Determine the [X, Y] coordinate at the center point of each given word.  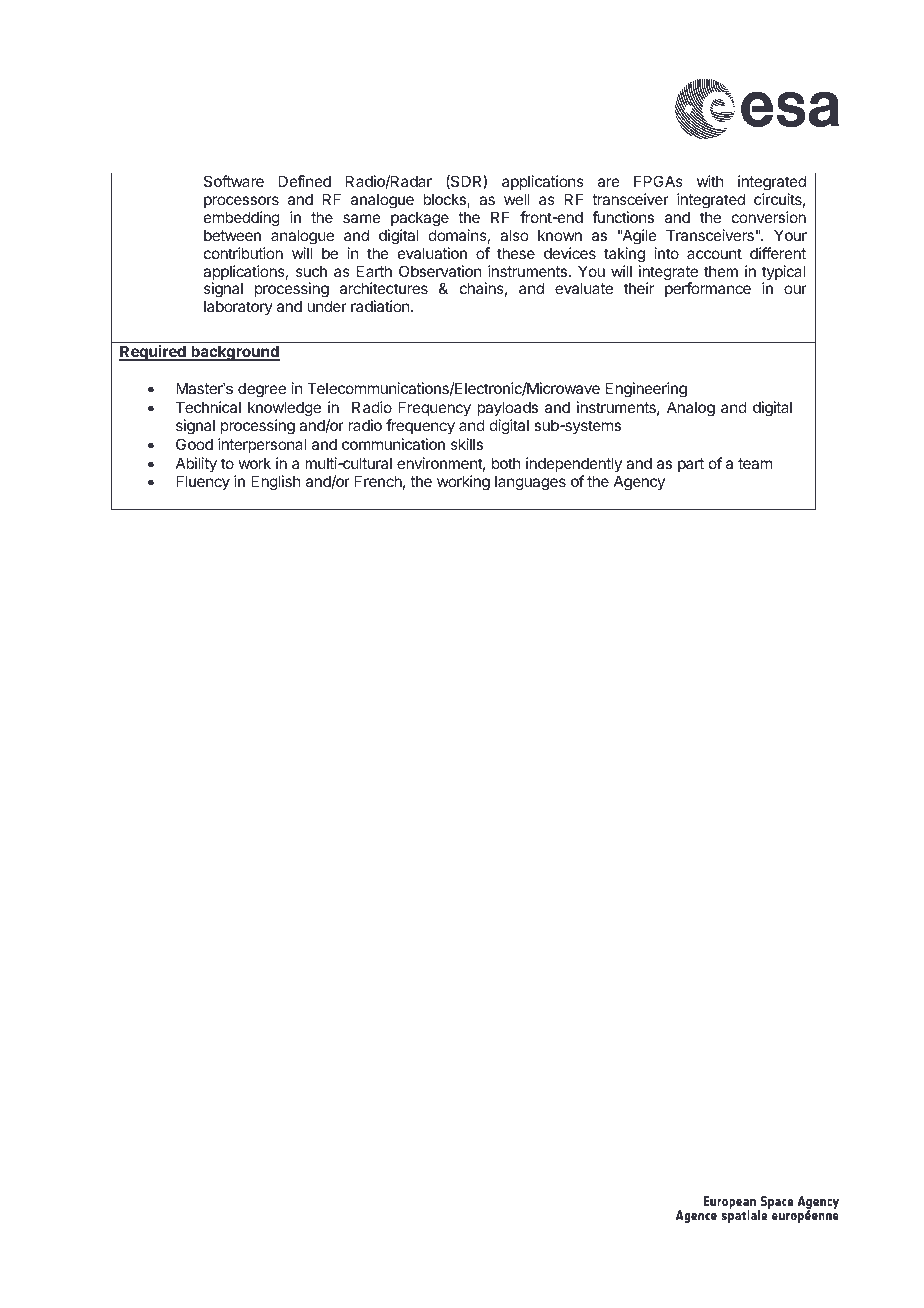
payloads [507, 408]
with [710, 181]
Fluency [203, 482]
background [234, 353]
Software [234, 181]
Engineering [646, 390]
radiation [381, 306]
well [517, 199]
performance [708, 289]
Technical [208, 407]
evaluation [432, 253]
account [714, 253]
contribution [243, 253]
